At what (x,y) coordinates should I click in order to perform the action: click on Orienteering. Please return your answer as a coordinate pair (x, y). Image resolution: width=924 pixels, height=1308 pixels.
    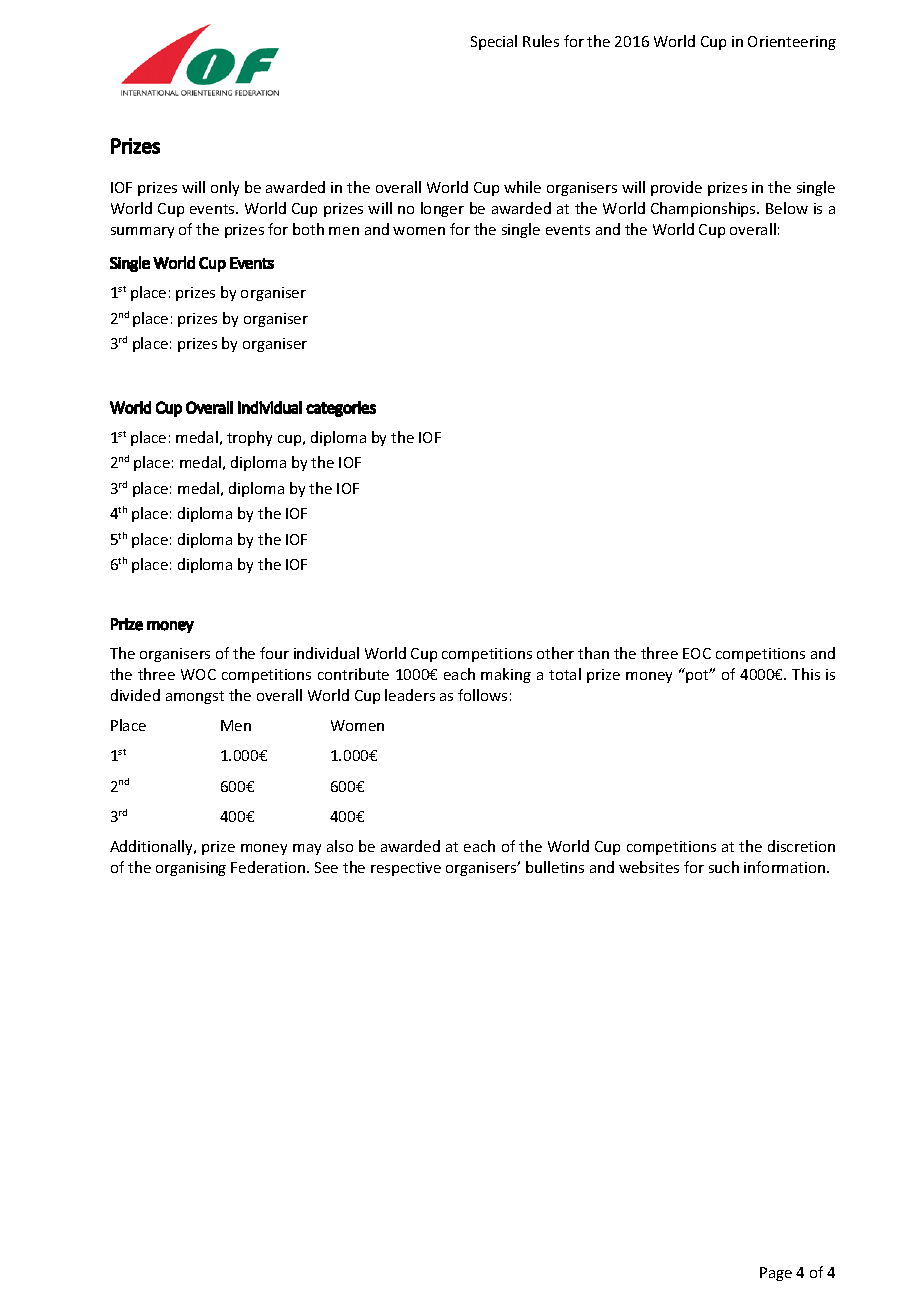
    Looking at the image, I should click on (792, 43).
